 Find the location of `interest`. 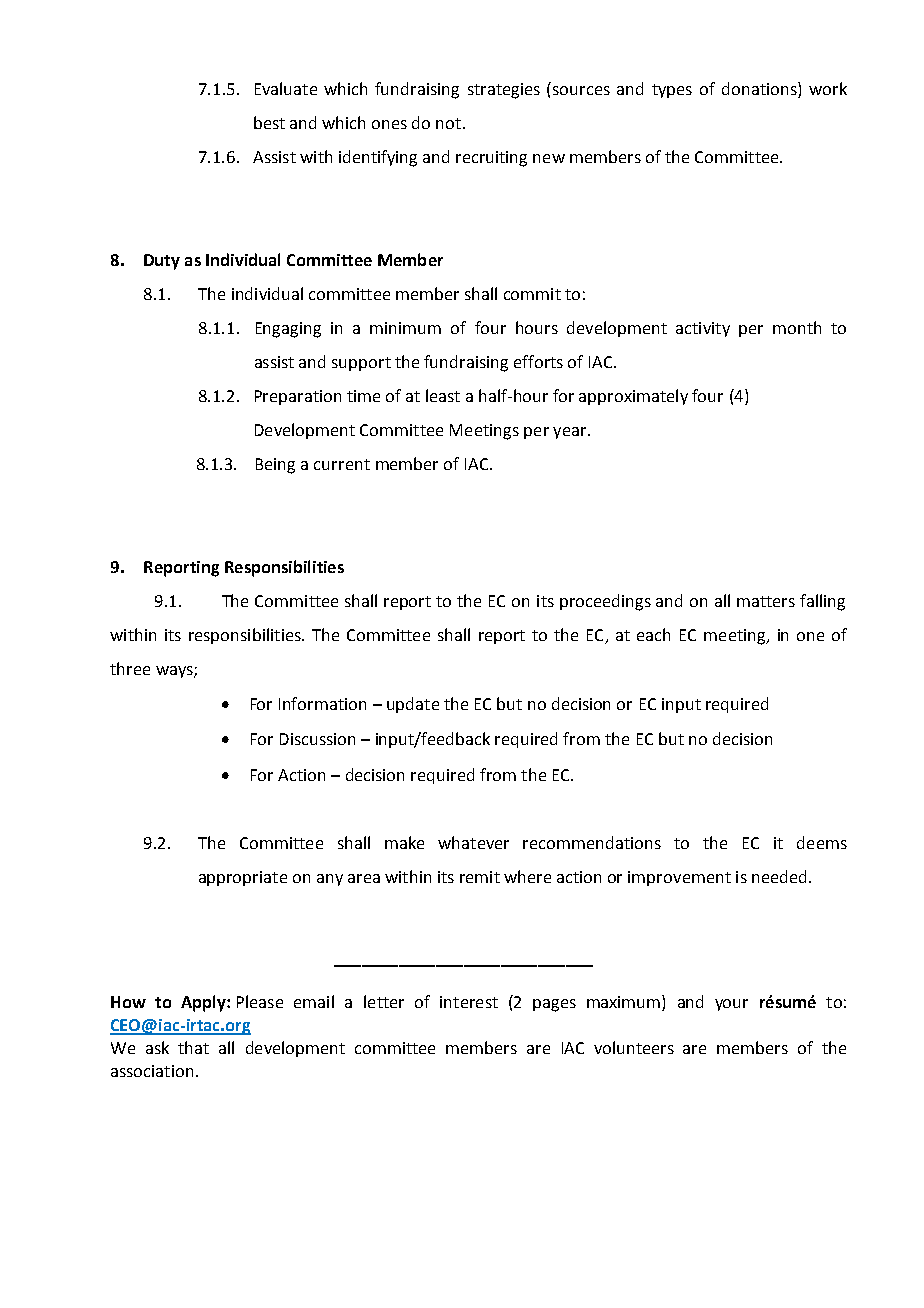

interest is located at coordinates (469, 1002).
